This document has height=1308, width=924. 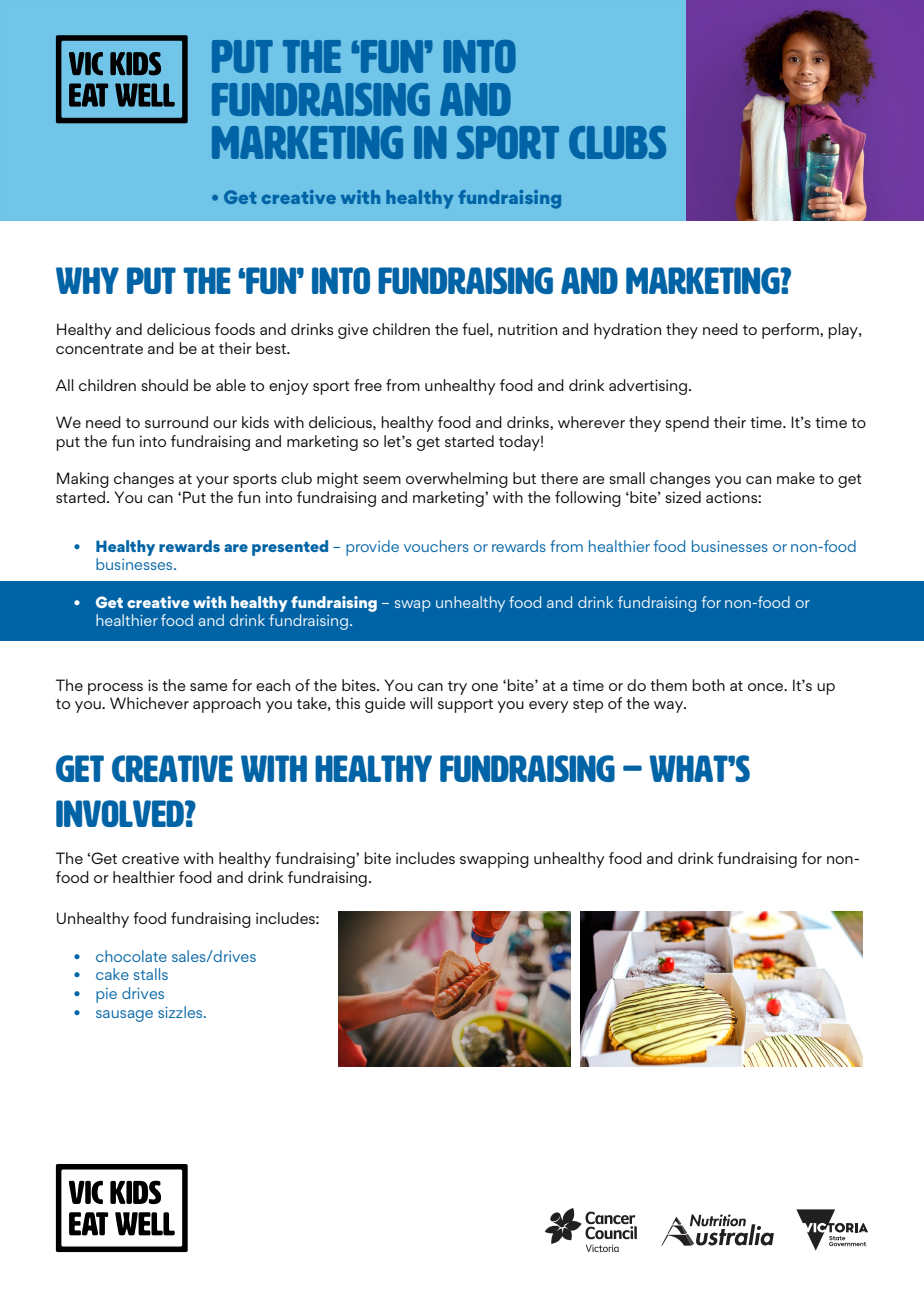 I want to click on stalls, so click(x=151, y=974).
